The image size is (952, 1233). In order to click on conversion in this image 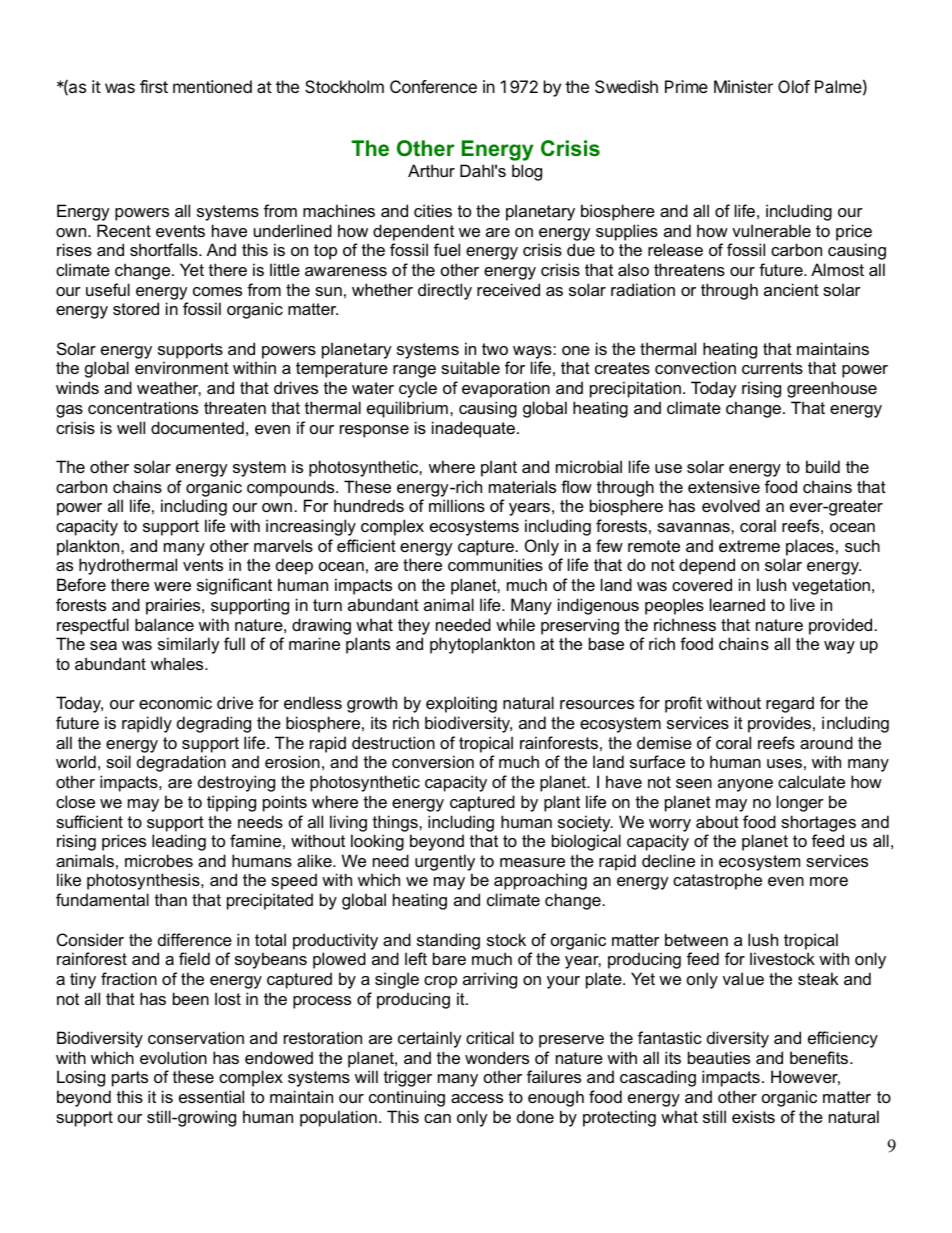, I will do `click(433, 761)`.
